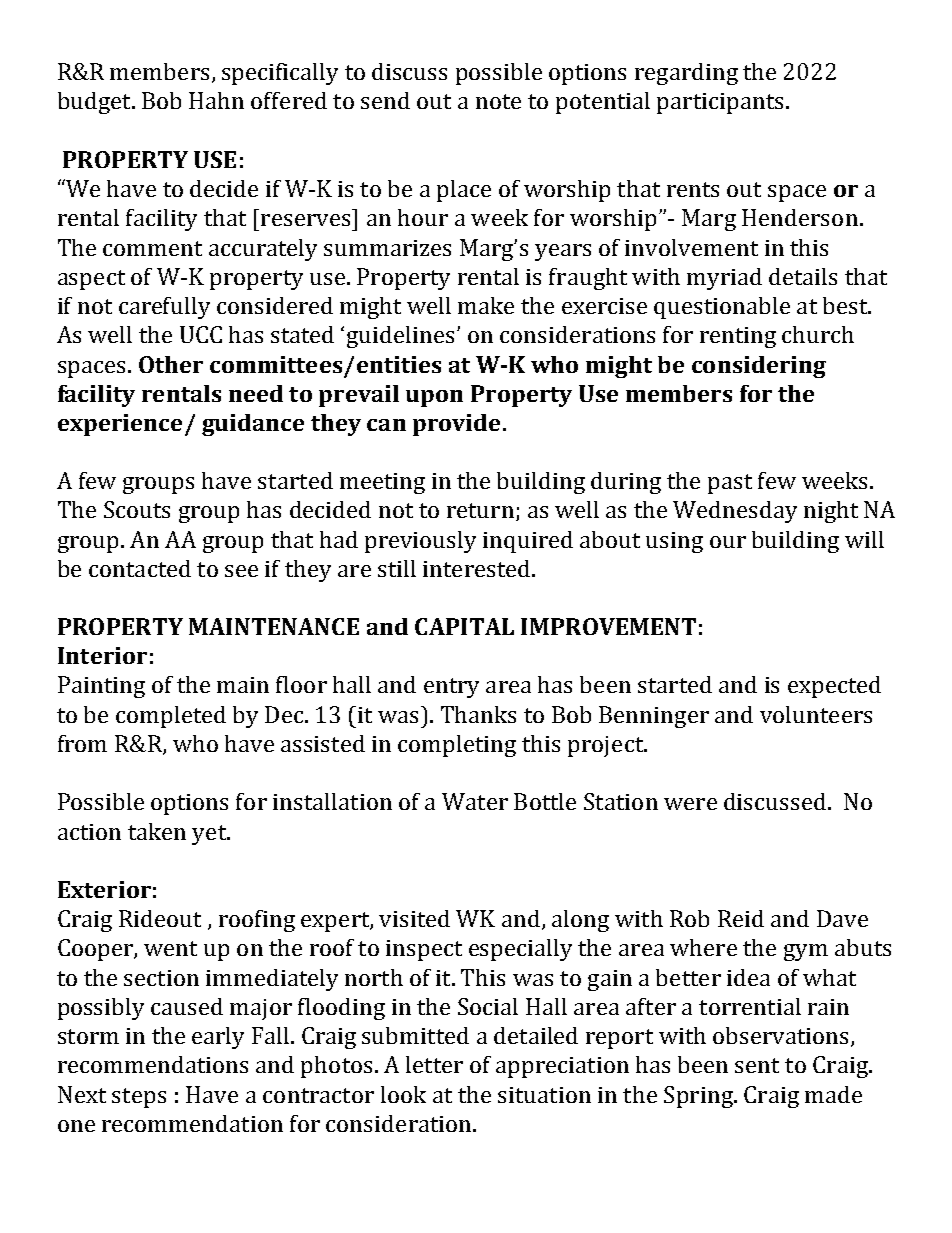  What do you see at coordinates (140, 568) in the screenshot?
I see `contacted` at bounding box center [140, 568].
